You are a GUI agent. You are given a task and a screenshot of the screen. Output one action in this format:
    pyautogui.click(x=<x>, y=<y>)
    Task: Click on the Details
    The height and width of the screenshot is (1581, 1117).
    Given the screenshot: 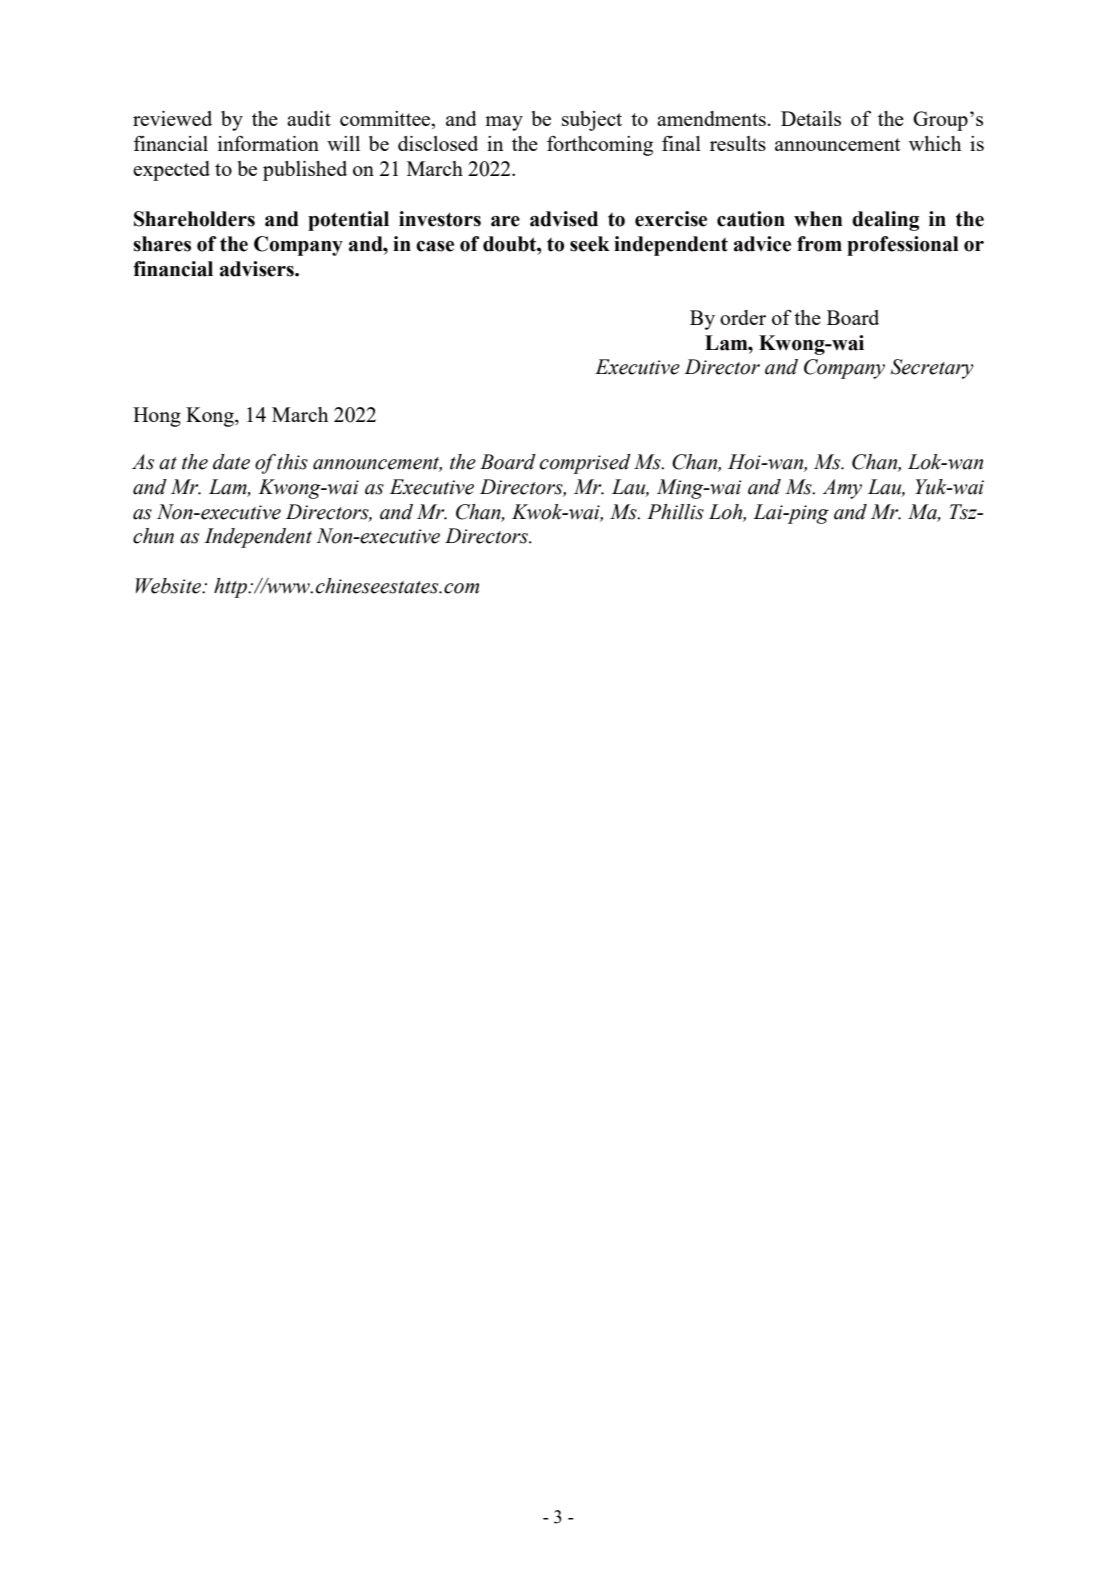 What is the action you would take?
    pyautogui.click(x=811, y=118)
